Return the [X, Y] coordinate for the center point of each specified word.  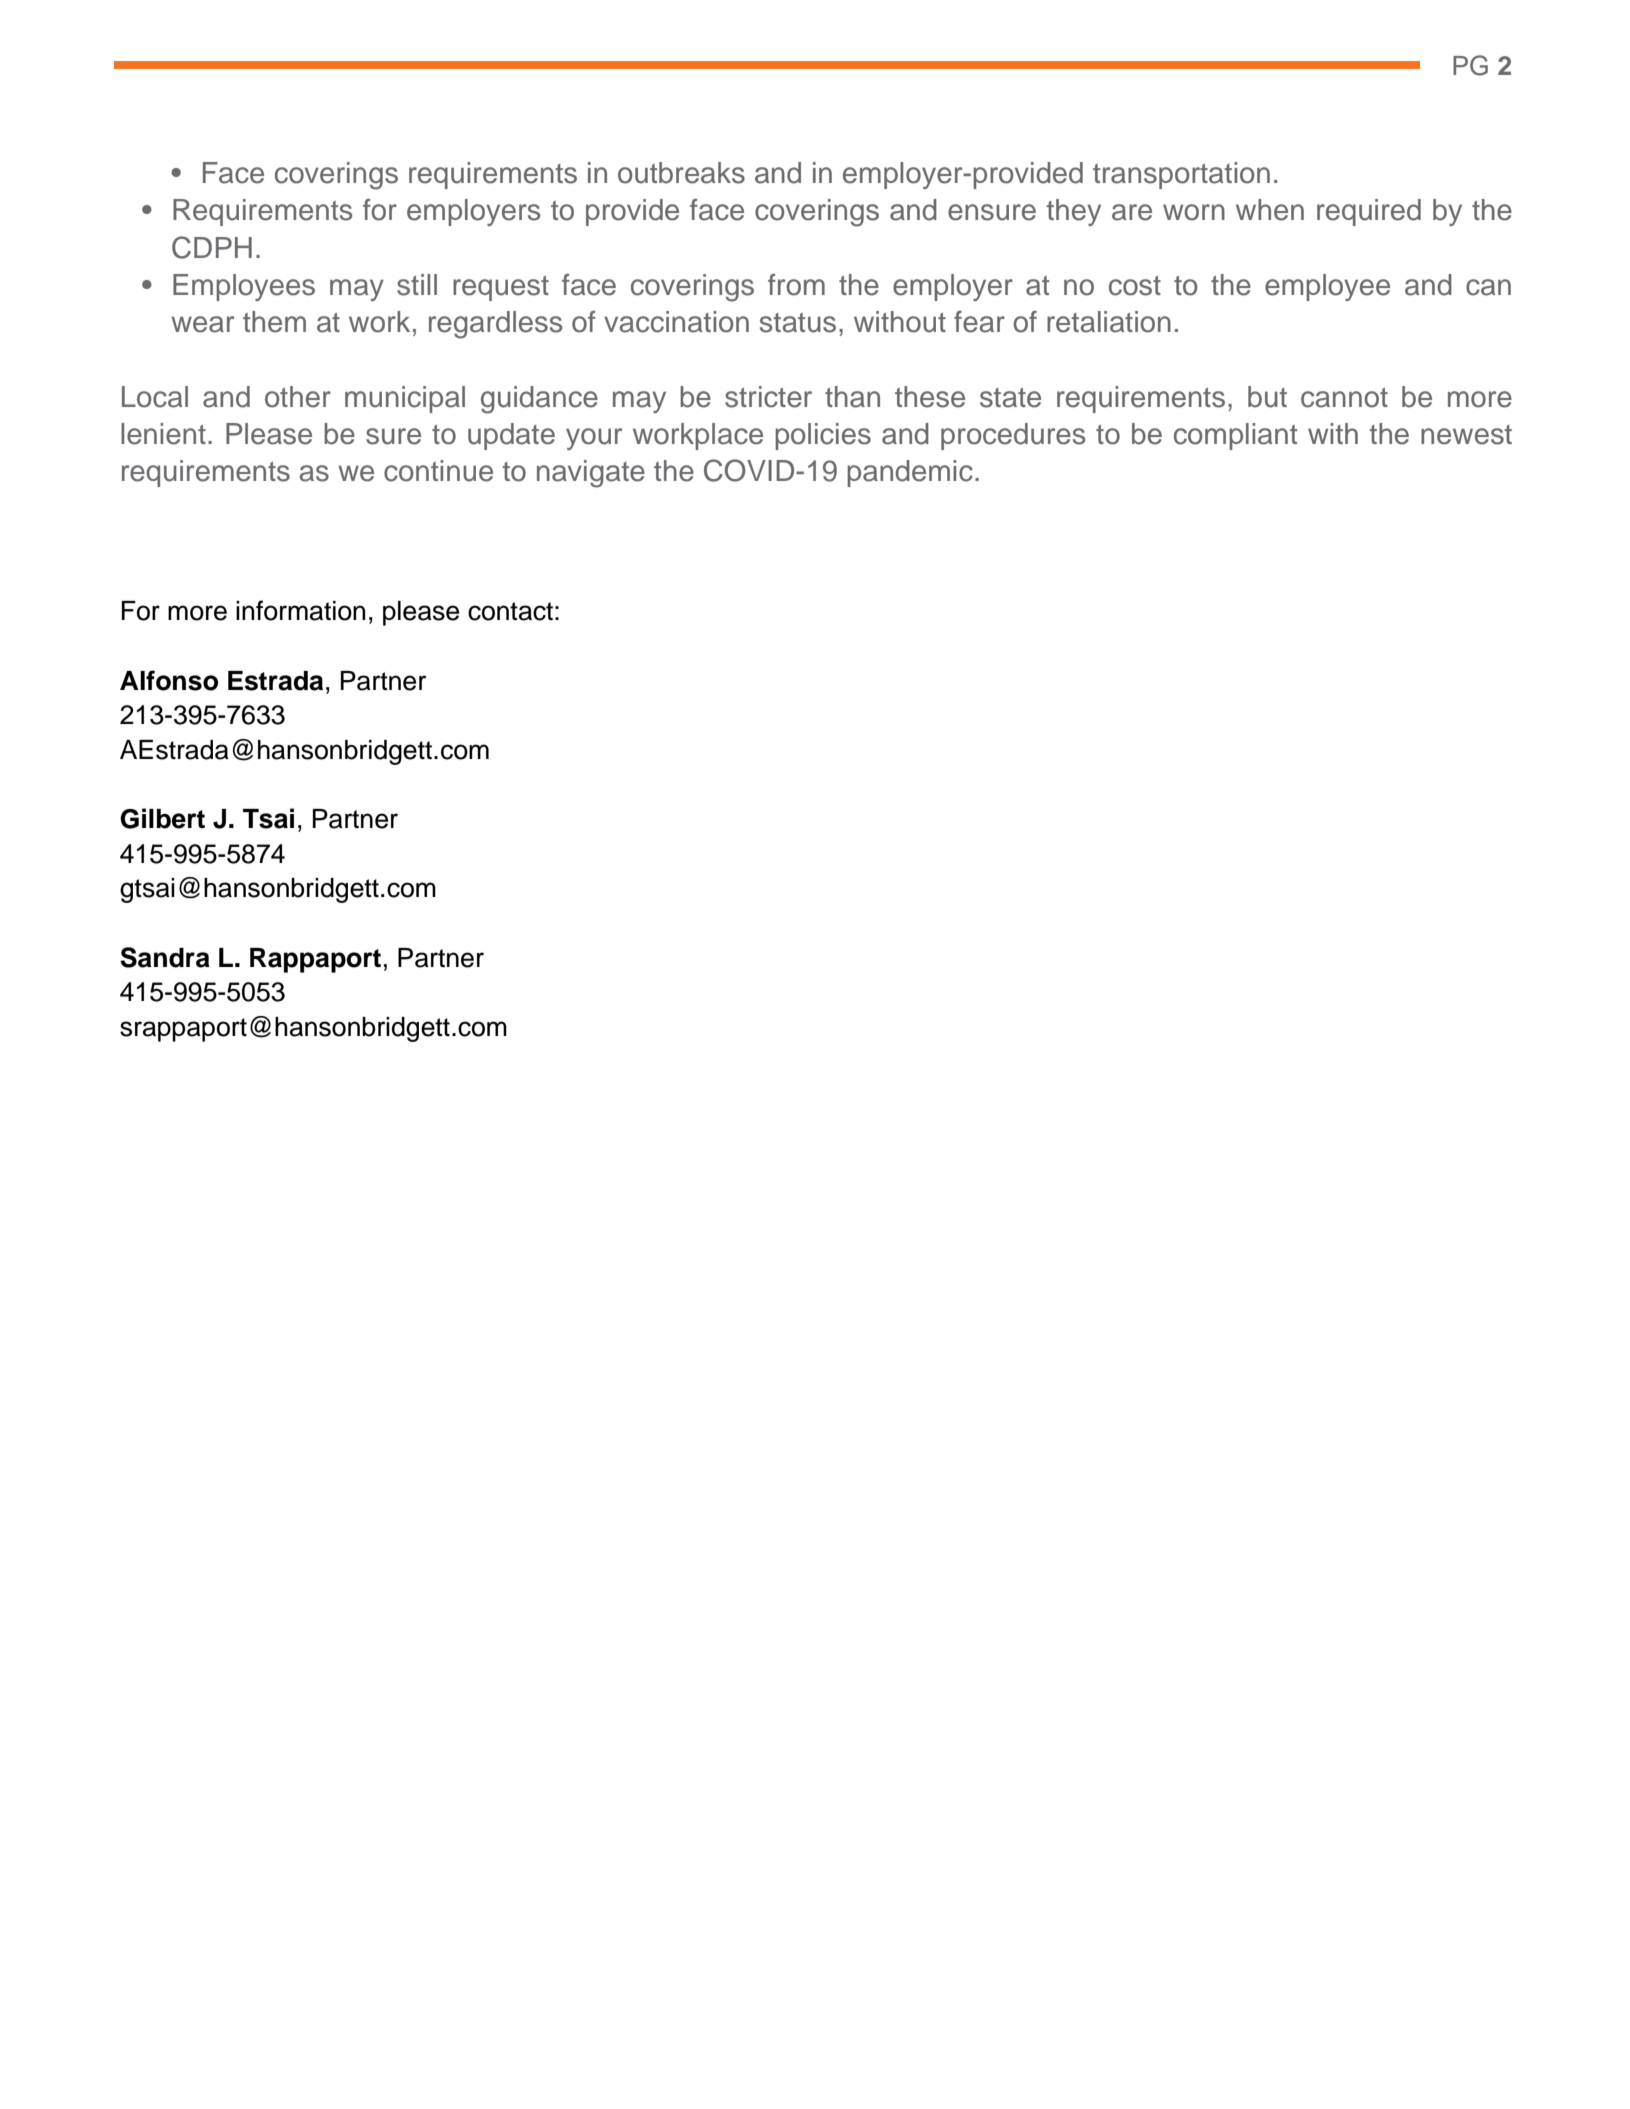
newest [1466, 435]
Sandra [165, 957]
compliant [1235, 436]
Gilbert [162, 818]
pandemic [910, 473]
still [417, 285]
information [301, 610]
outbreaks [681, 173]
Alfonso [169, 680]
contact [510, 611]
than [852, 397]
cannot [1344, 398]
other [298, 397]
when [1270, 210]
